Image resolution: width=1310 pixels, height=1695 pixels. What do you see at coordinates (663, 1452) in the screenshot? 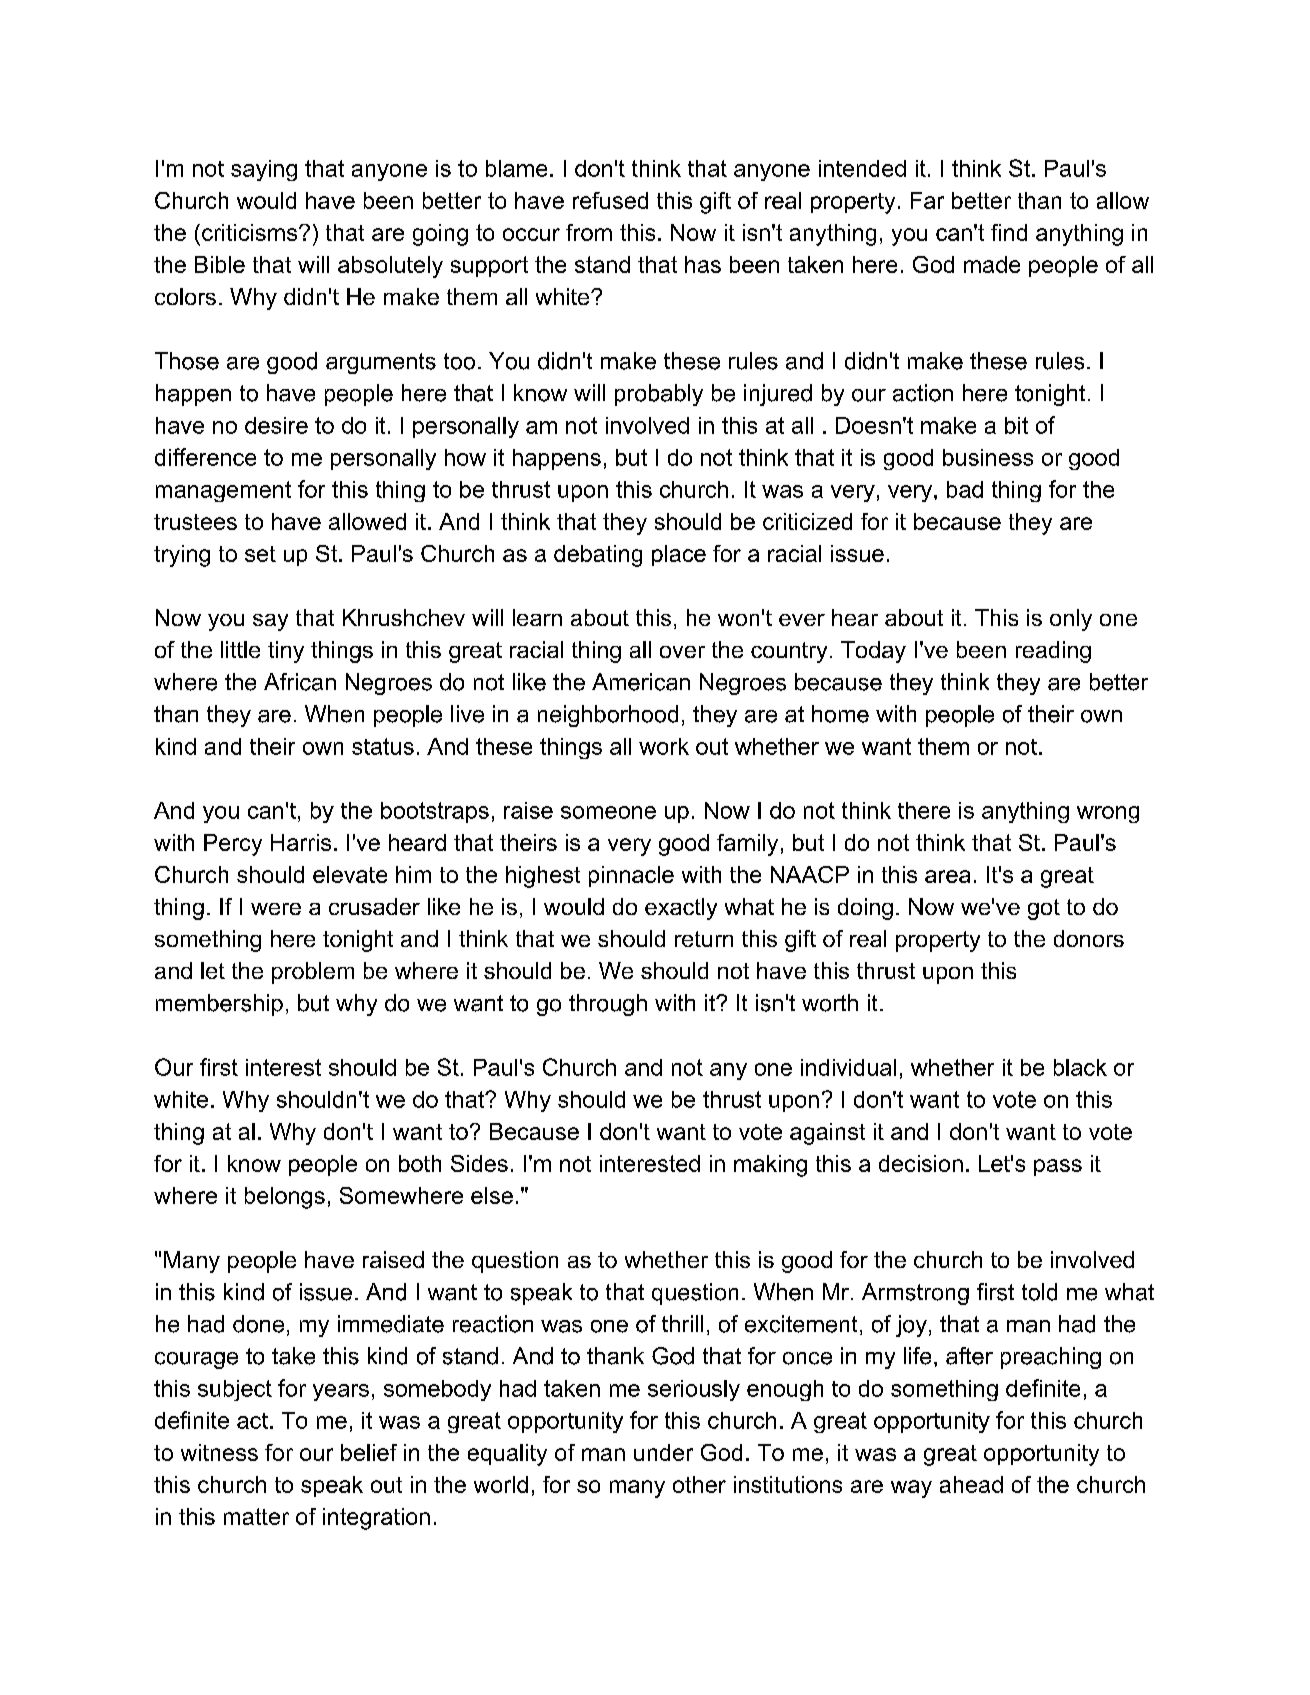
I see `under` at bounding box center [663, 1452].
